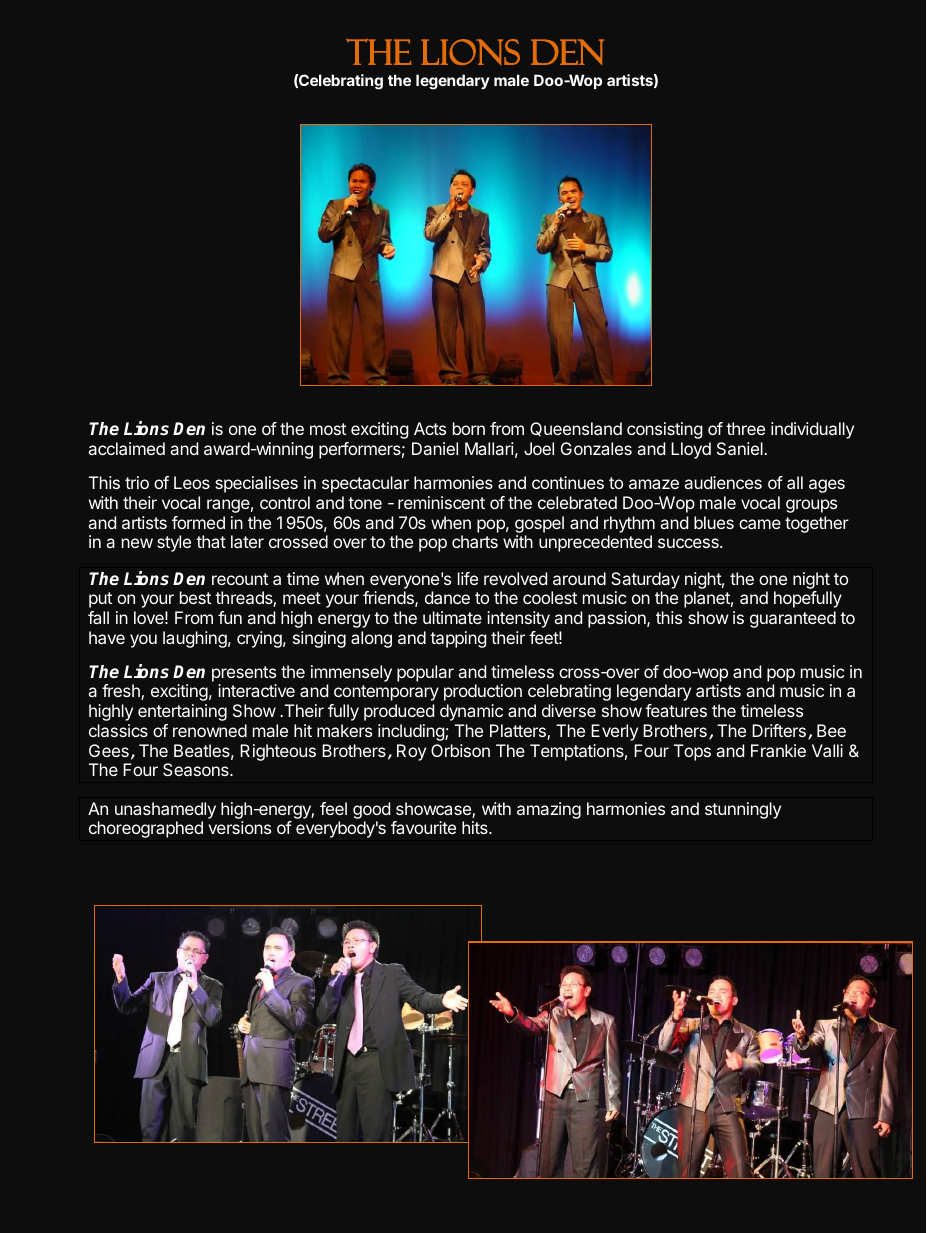 The image size is (952, 1233). What do you see at coordinates (468, 578) in the document?
I see `life` at bounding box center [468, 578].
